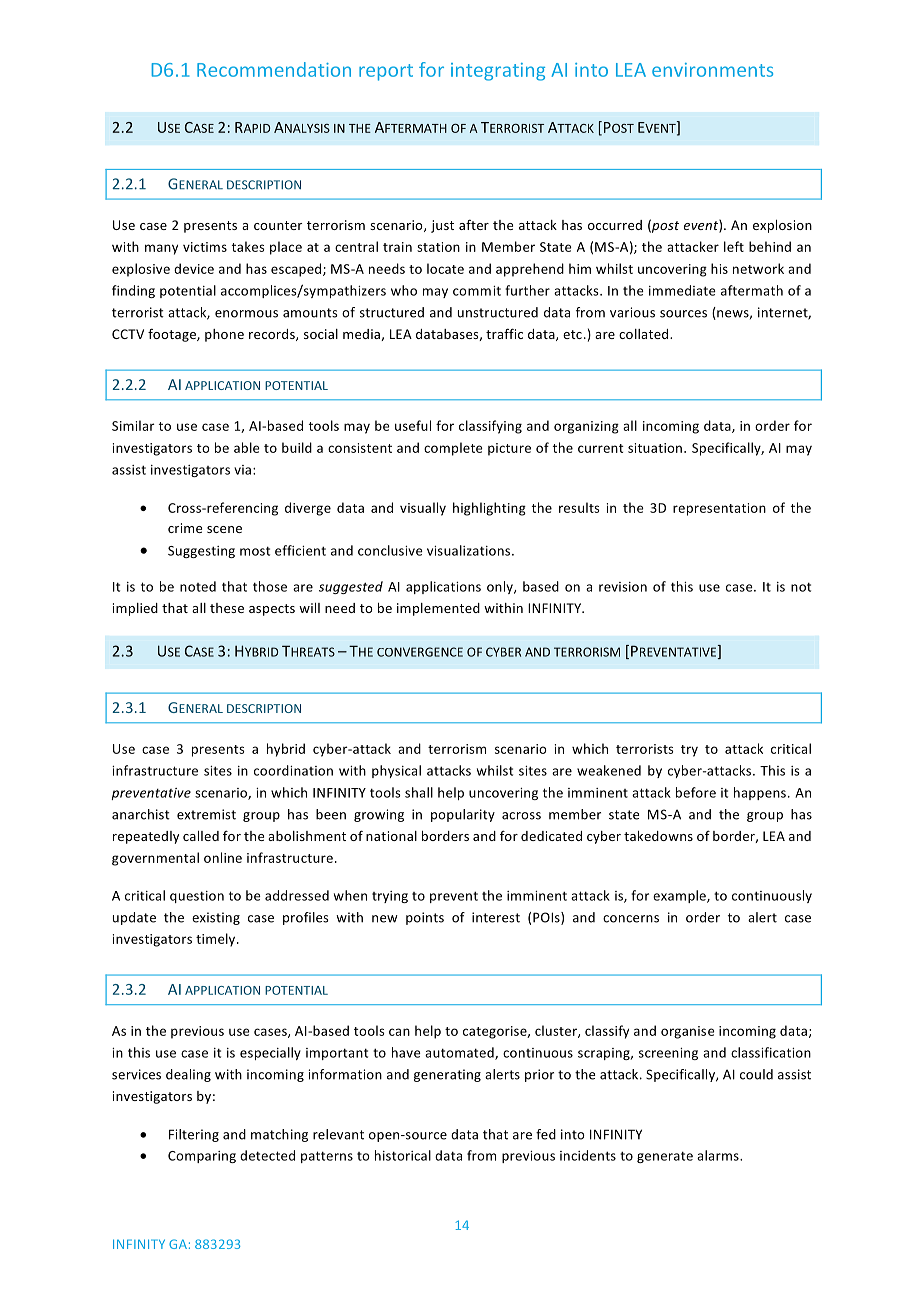 This screenshot has width=924, height=1309. Describe the element at coordinates (224, 529) in the screenshot. I see `scene` at that location.
